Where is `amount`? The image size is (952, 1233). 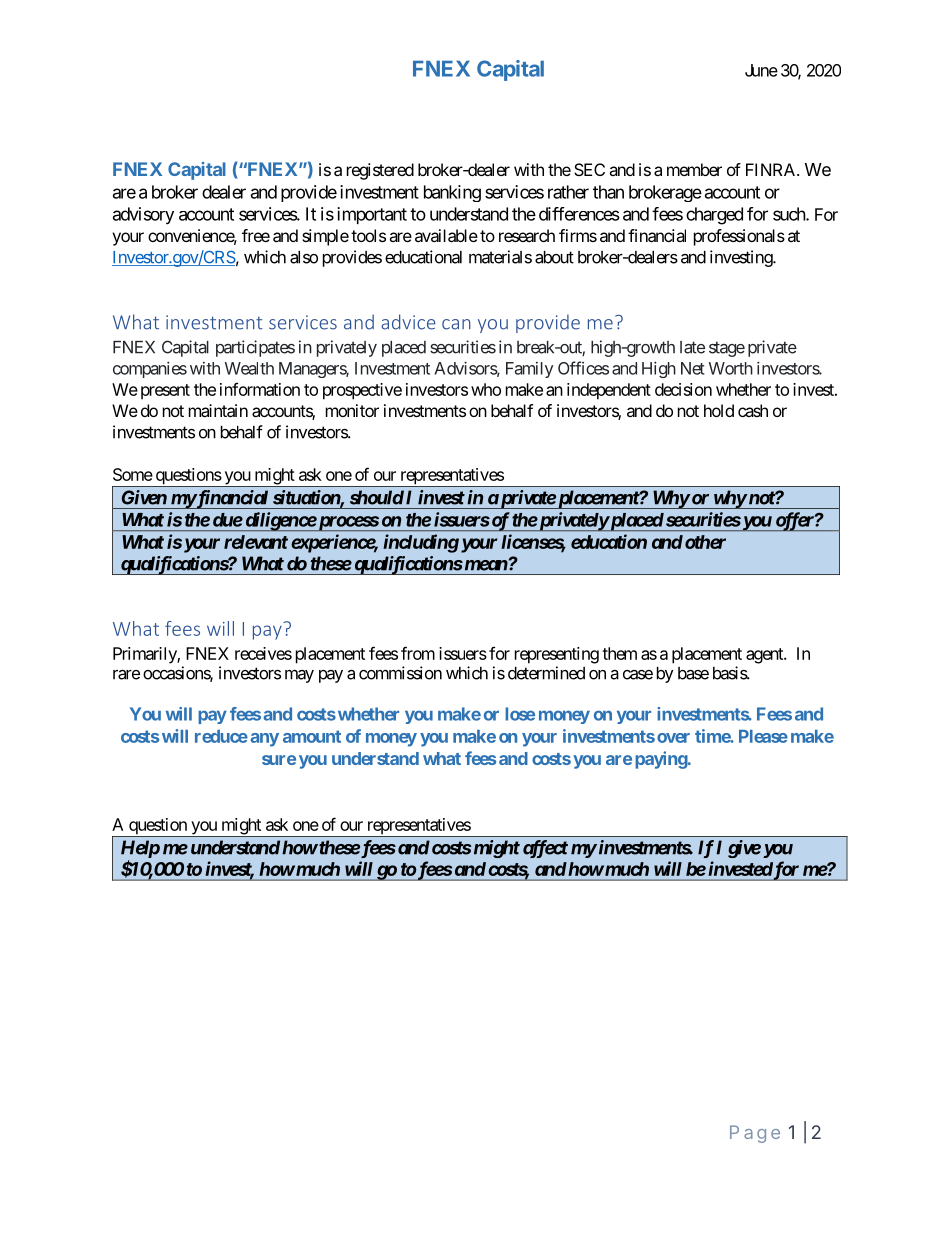 amount is located at coordinates (312, 736).
